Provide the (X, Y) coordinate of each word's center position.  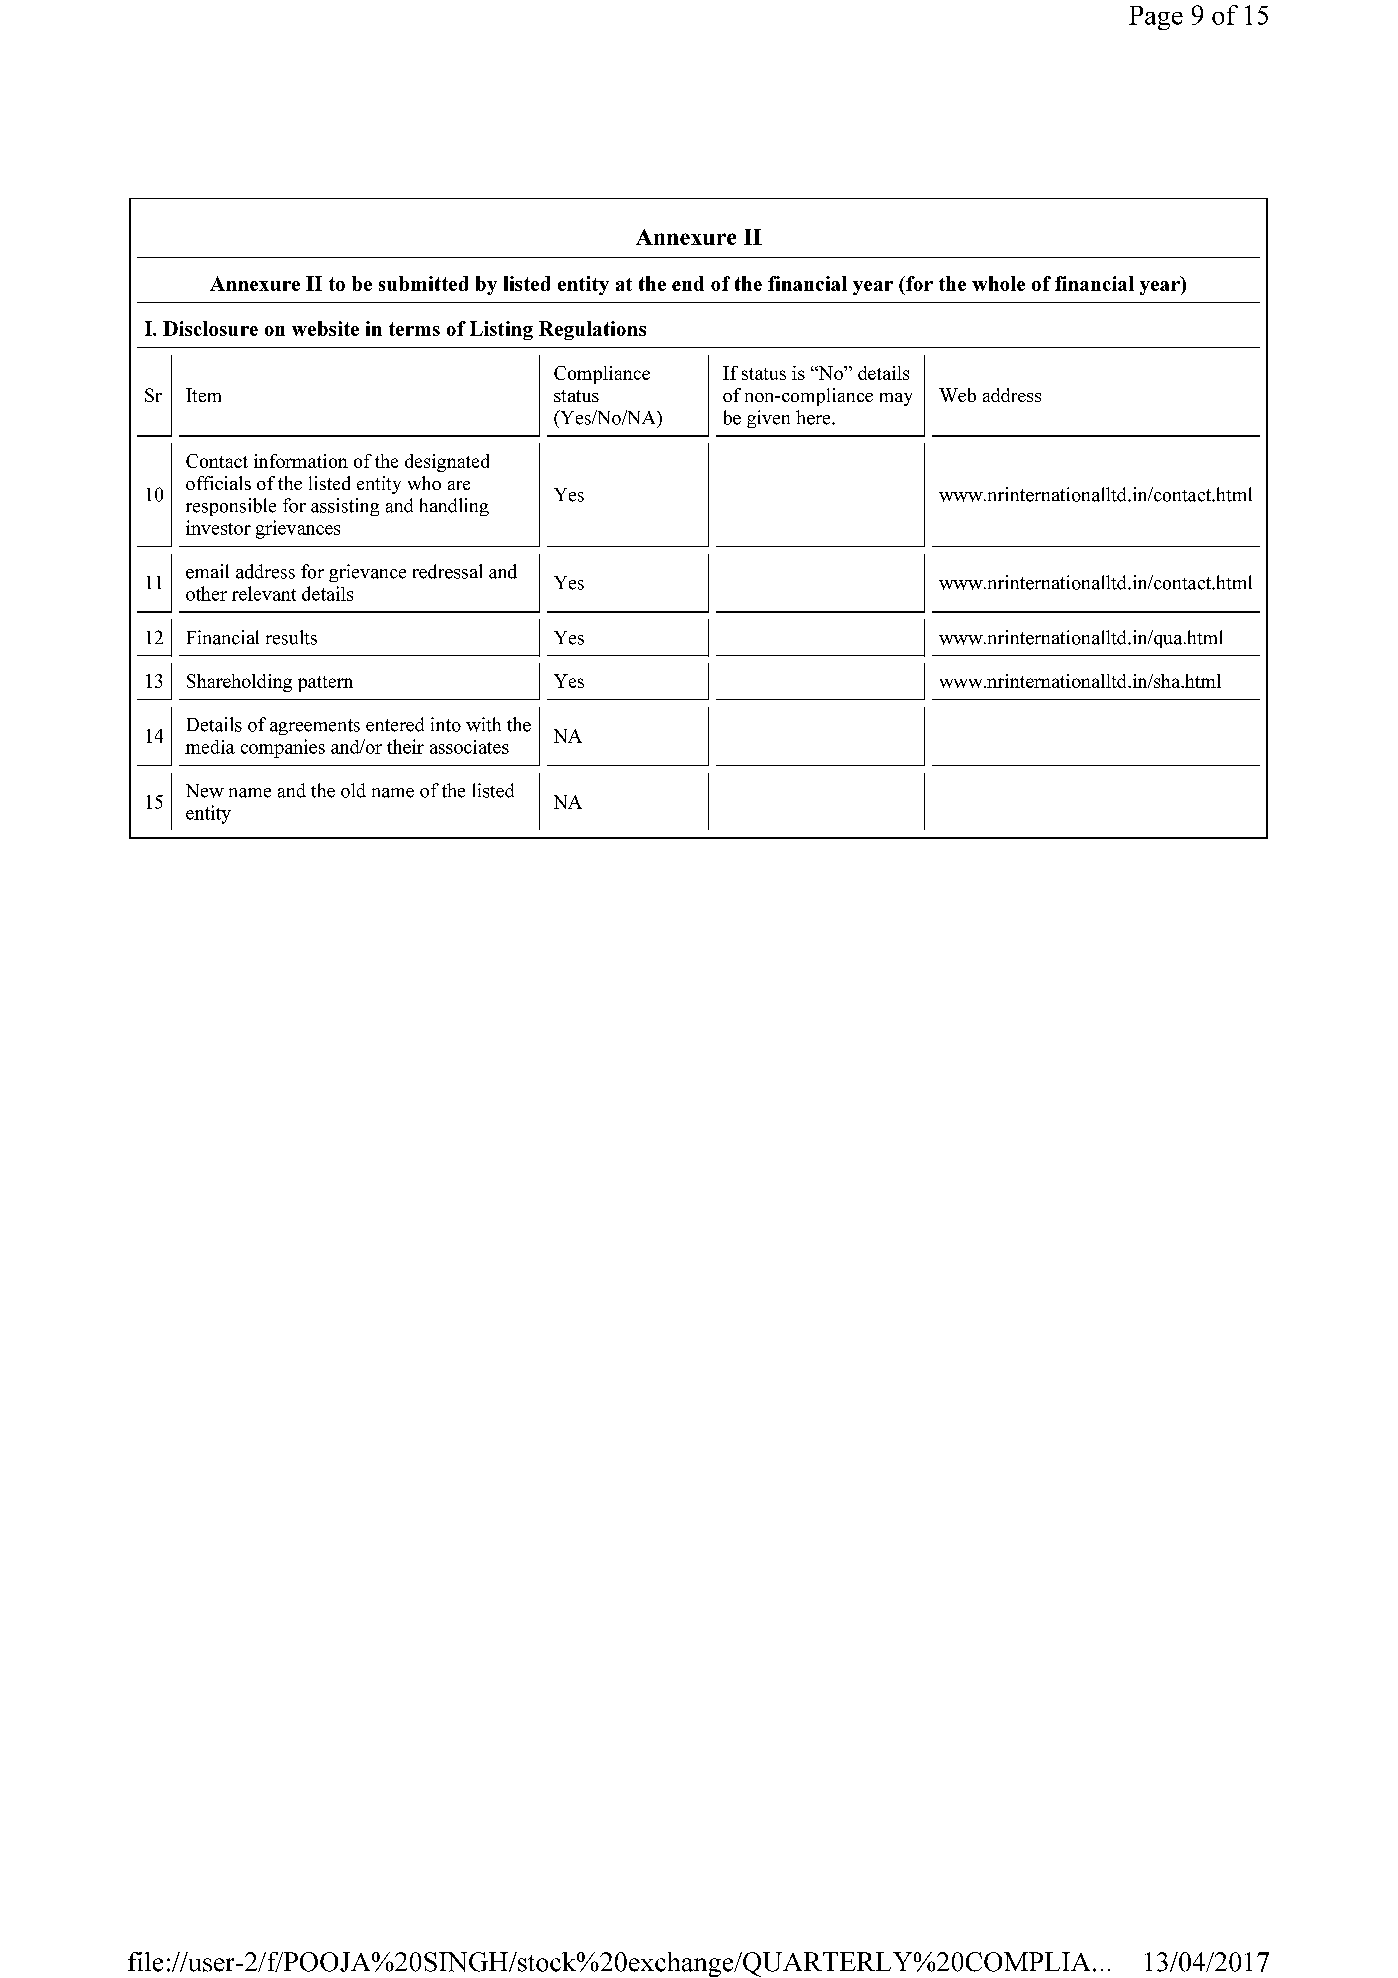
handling (454, 507)
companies (283, 748)
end (688, 283)
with (483, 724)
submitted (423, 283)
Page (1156, 18)
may (896, 399)
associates (469, 747)
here (814, 417)
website (325, 328)
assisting (345, 507)
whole (998, 283)
